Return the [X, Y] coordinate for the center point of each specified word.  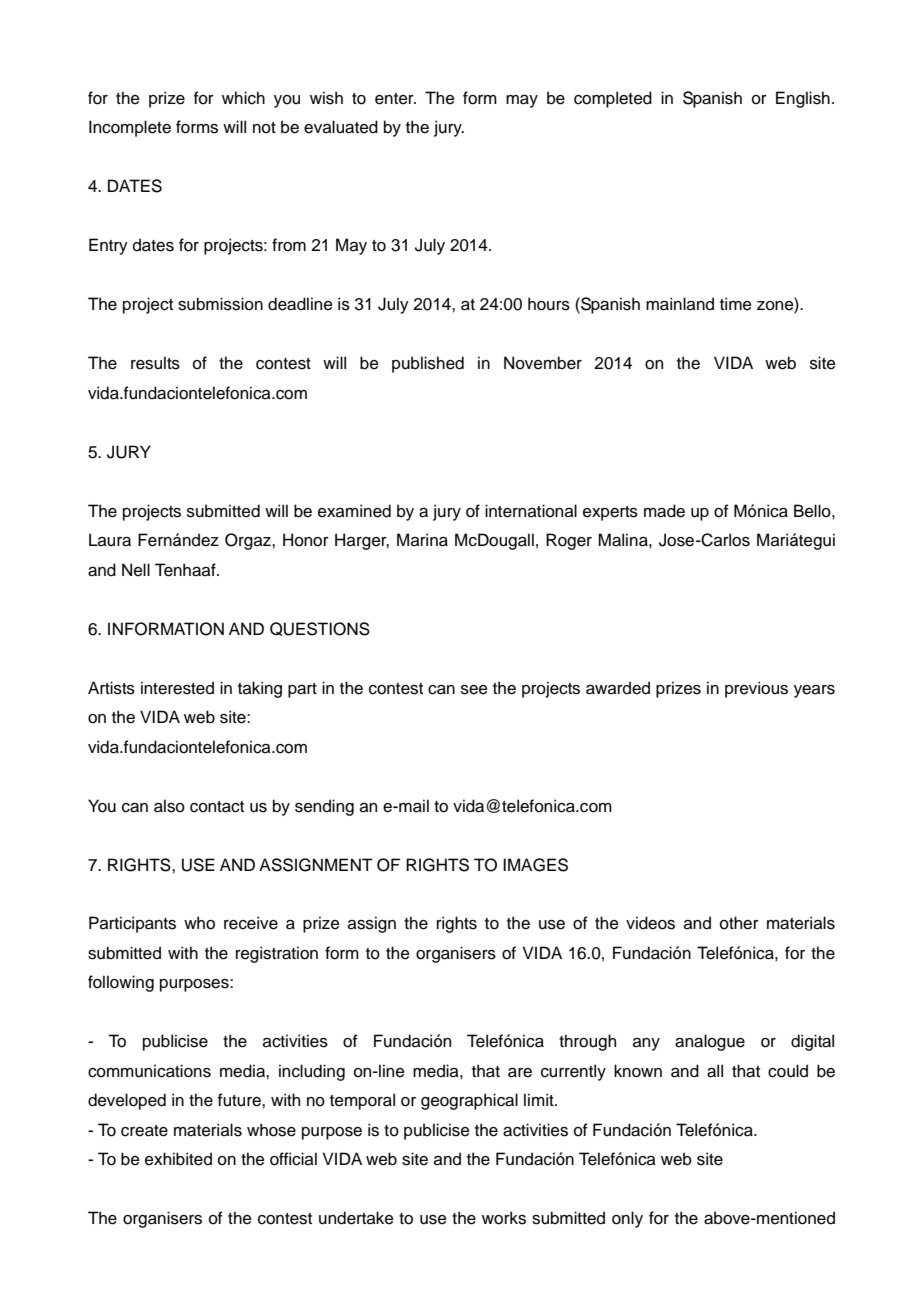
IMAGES [535, 865]
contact [217, 807]
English [803, 99]
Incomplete [130, 128]
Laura [110, 540]
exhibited [178, 1159]
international [531, 511]
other [739, 923]
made [664, 511]
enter [395, 99]
